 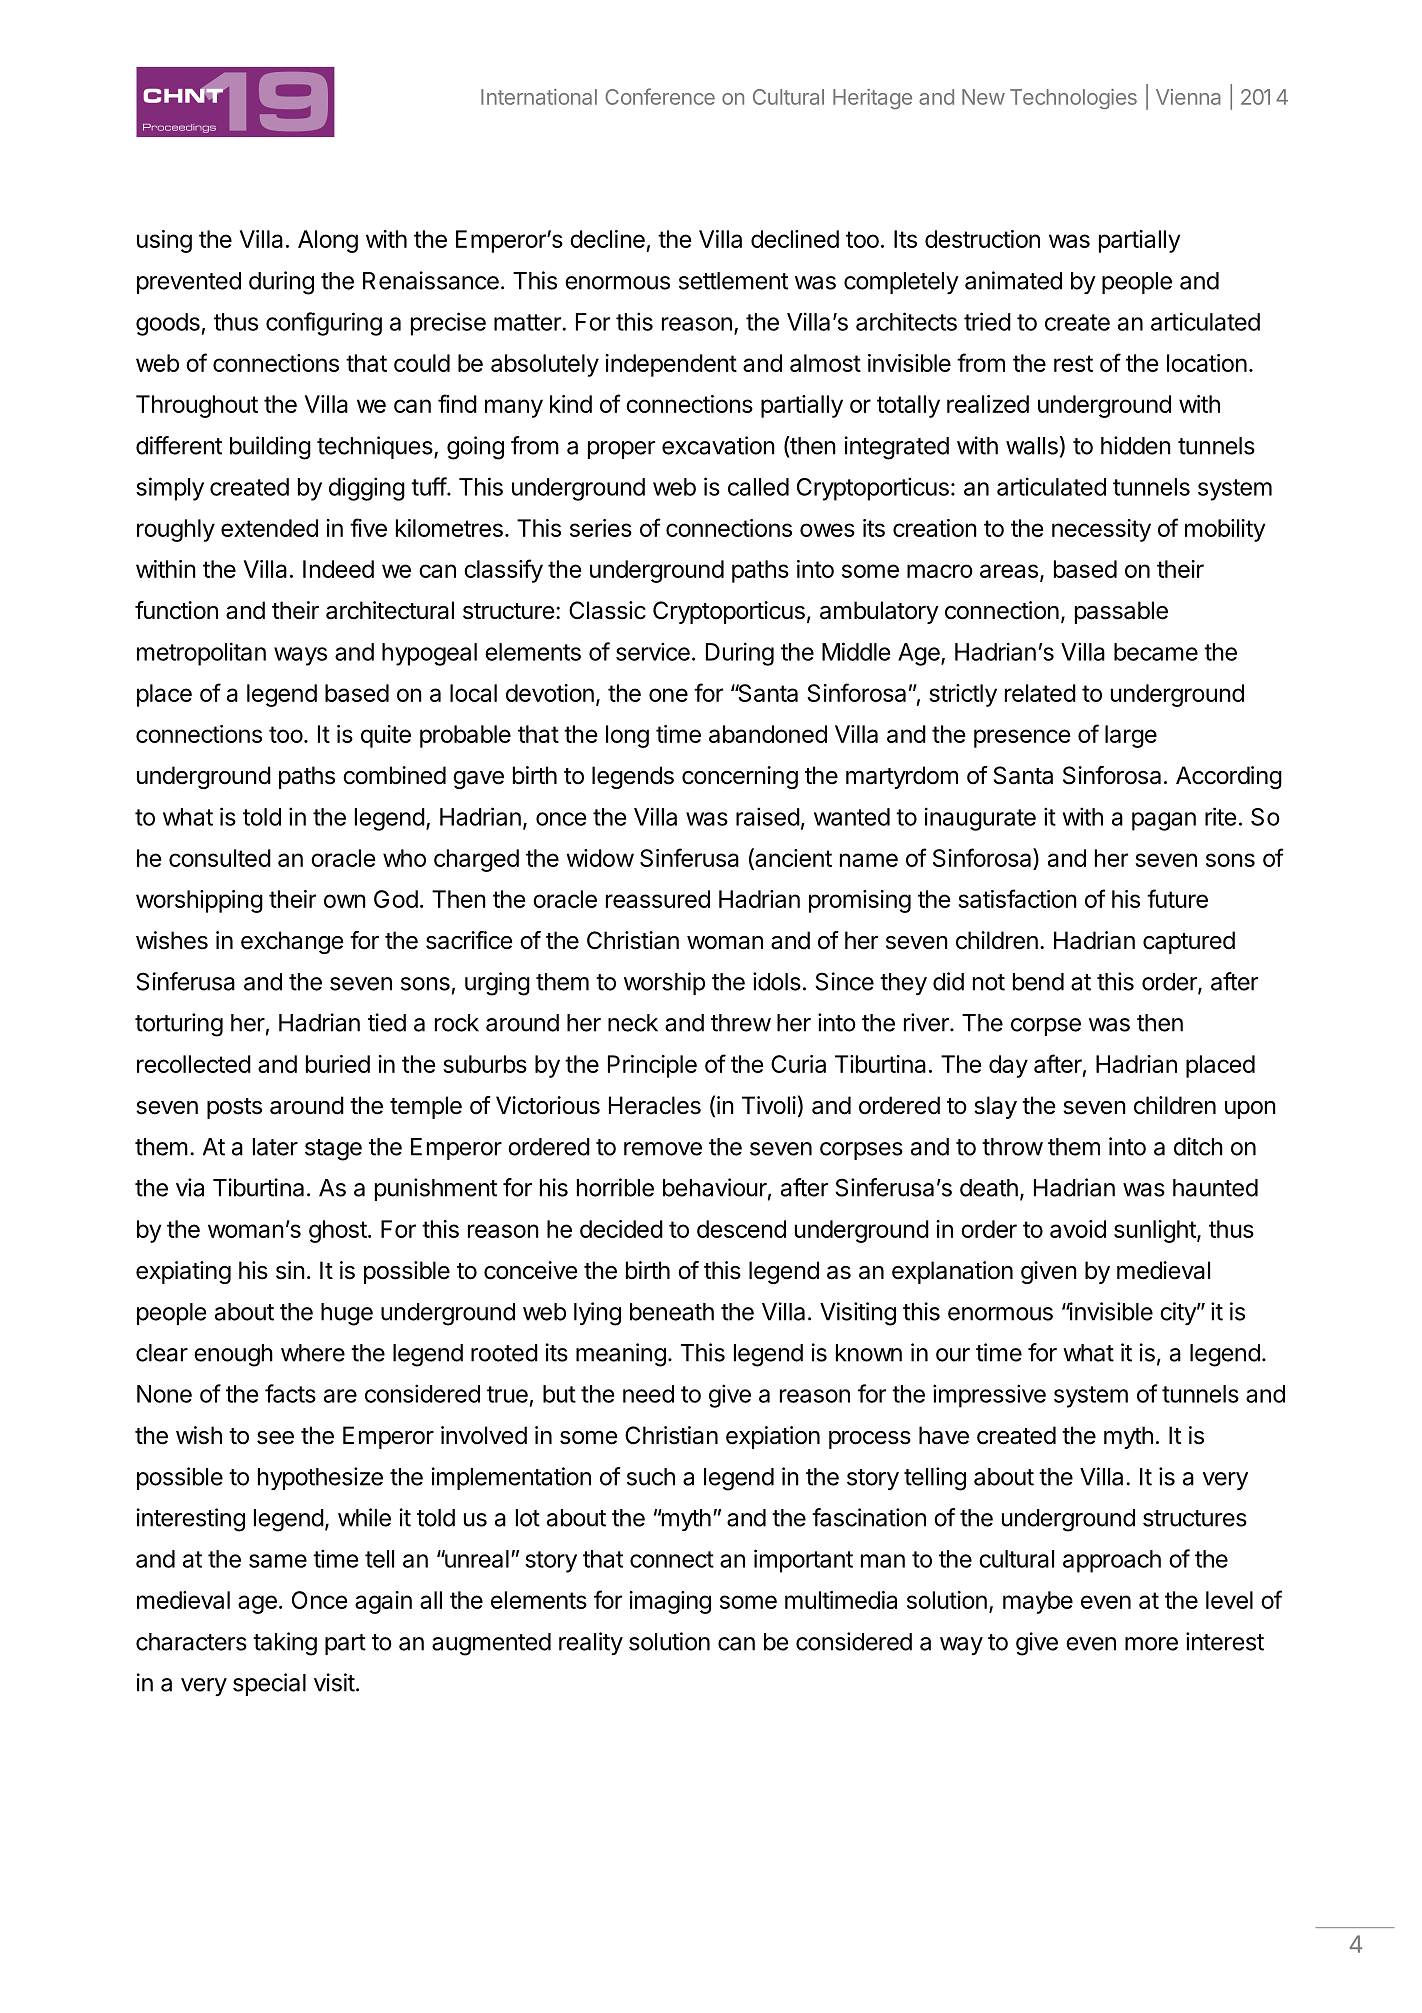 I want to click on sunlight, so click(x=1156, y=1231).
